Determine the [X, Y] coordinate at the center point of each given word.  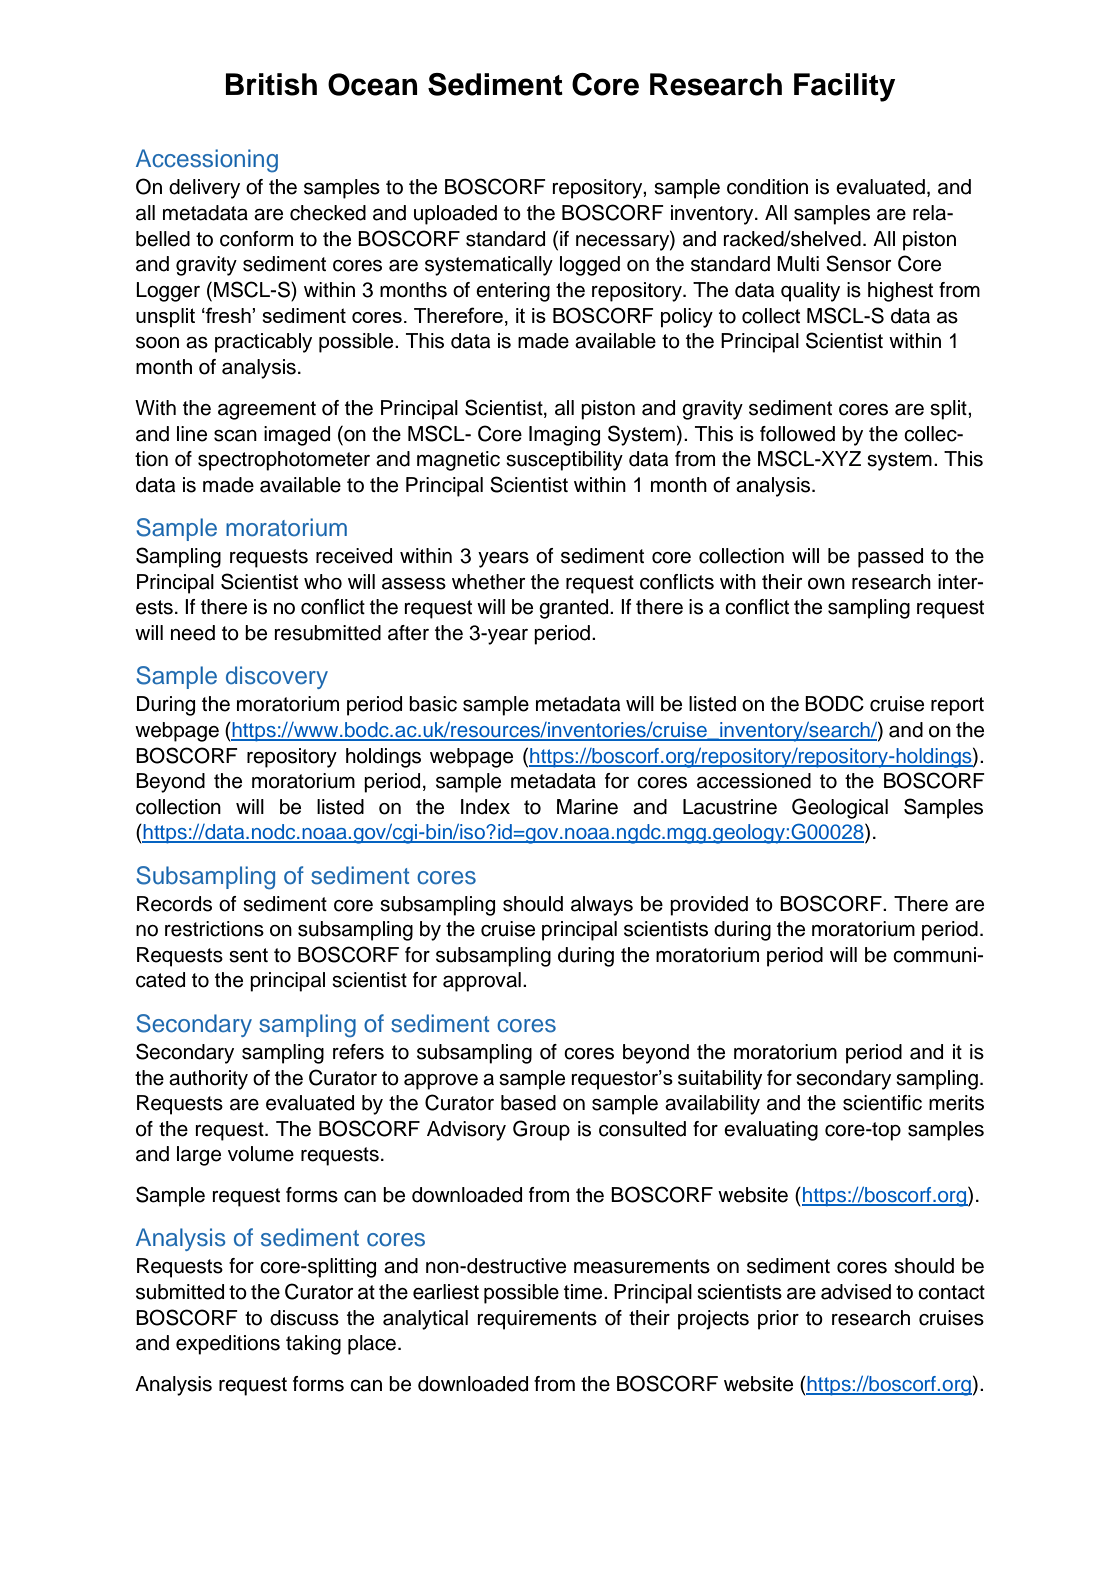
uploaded [455, 215]
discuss [304, 1318]
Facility [844, 87]
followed [797, 434]
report [957, 706]
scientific [882, 1103]
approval [482, 982]
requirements [537, 1320]
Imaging [564, 436]
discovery [277, 677]
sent [248, 955]
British [271, 84]
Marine [587, 807]
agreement [267, 410]
